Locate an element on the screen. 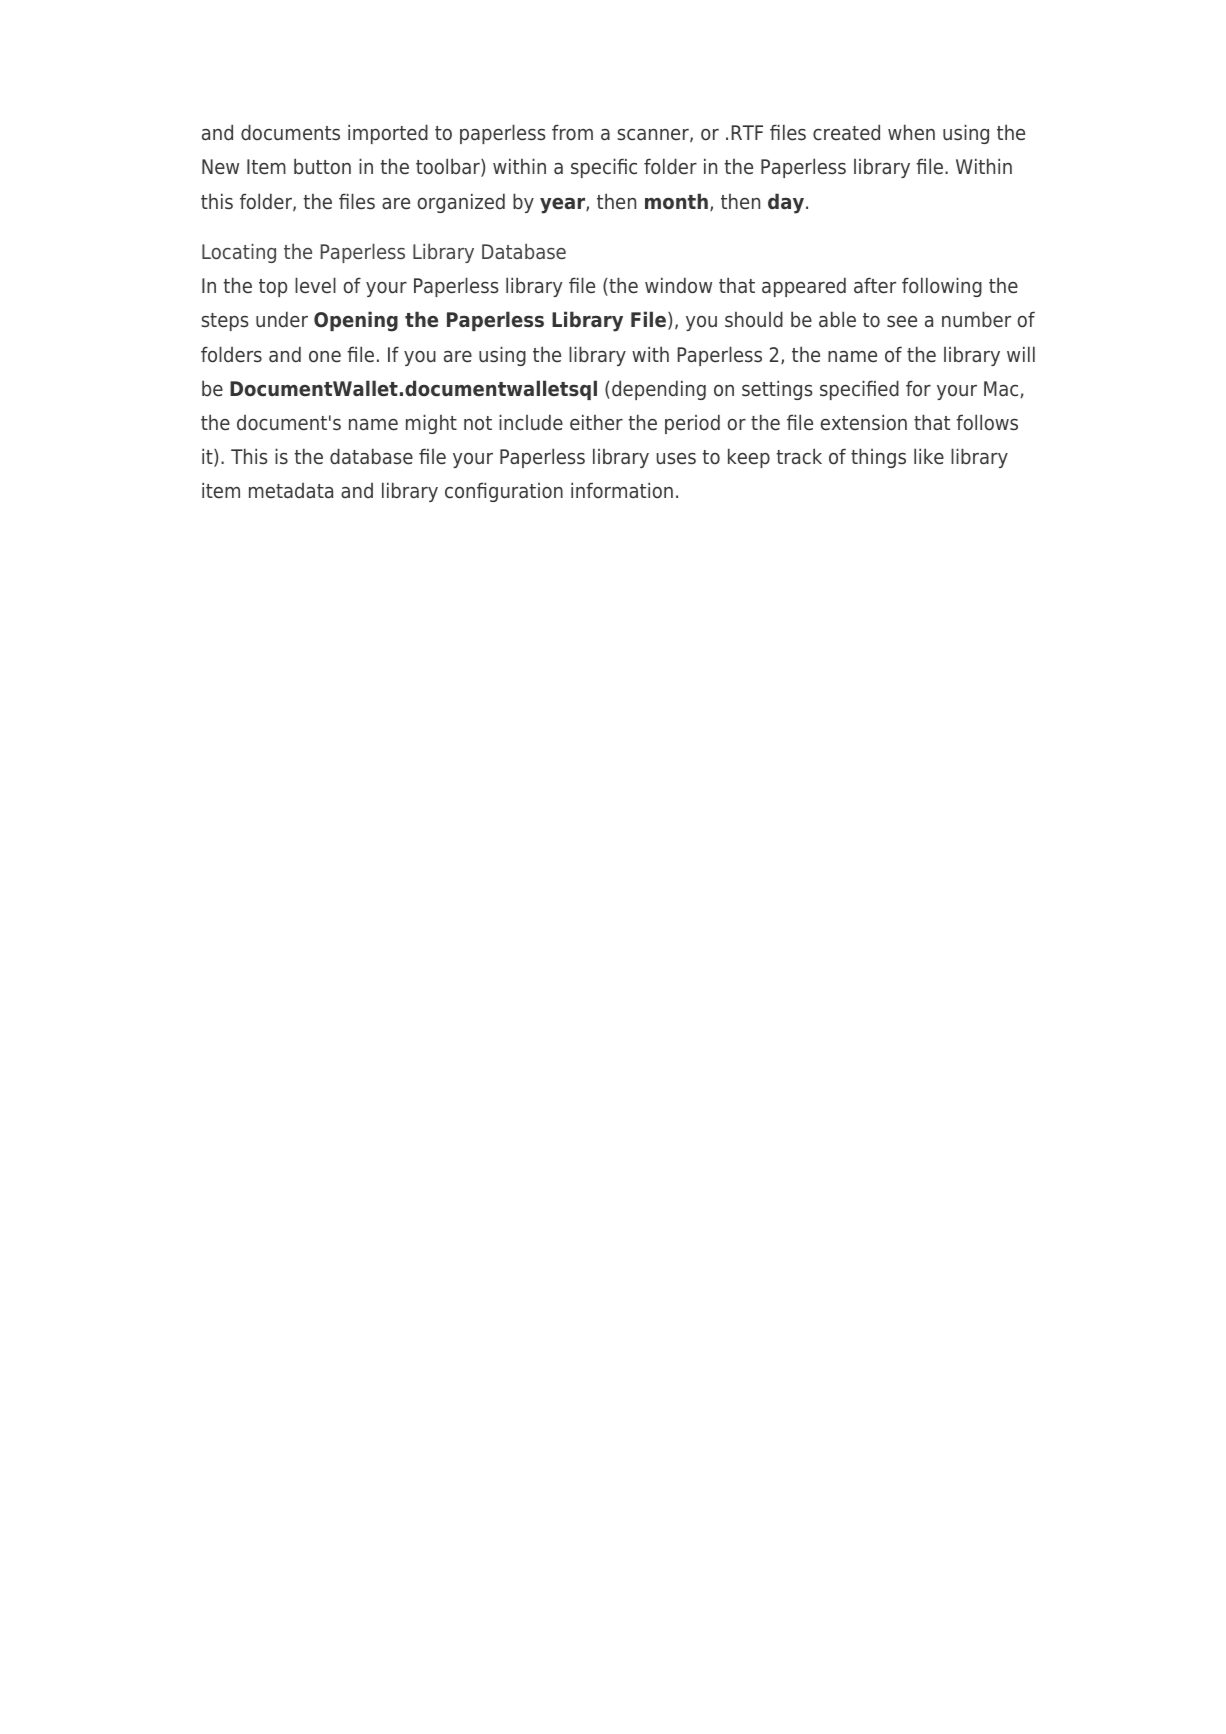 This screenshot has height=1734, width=1226. might is located at coordinates (431, 424).
